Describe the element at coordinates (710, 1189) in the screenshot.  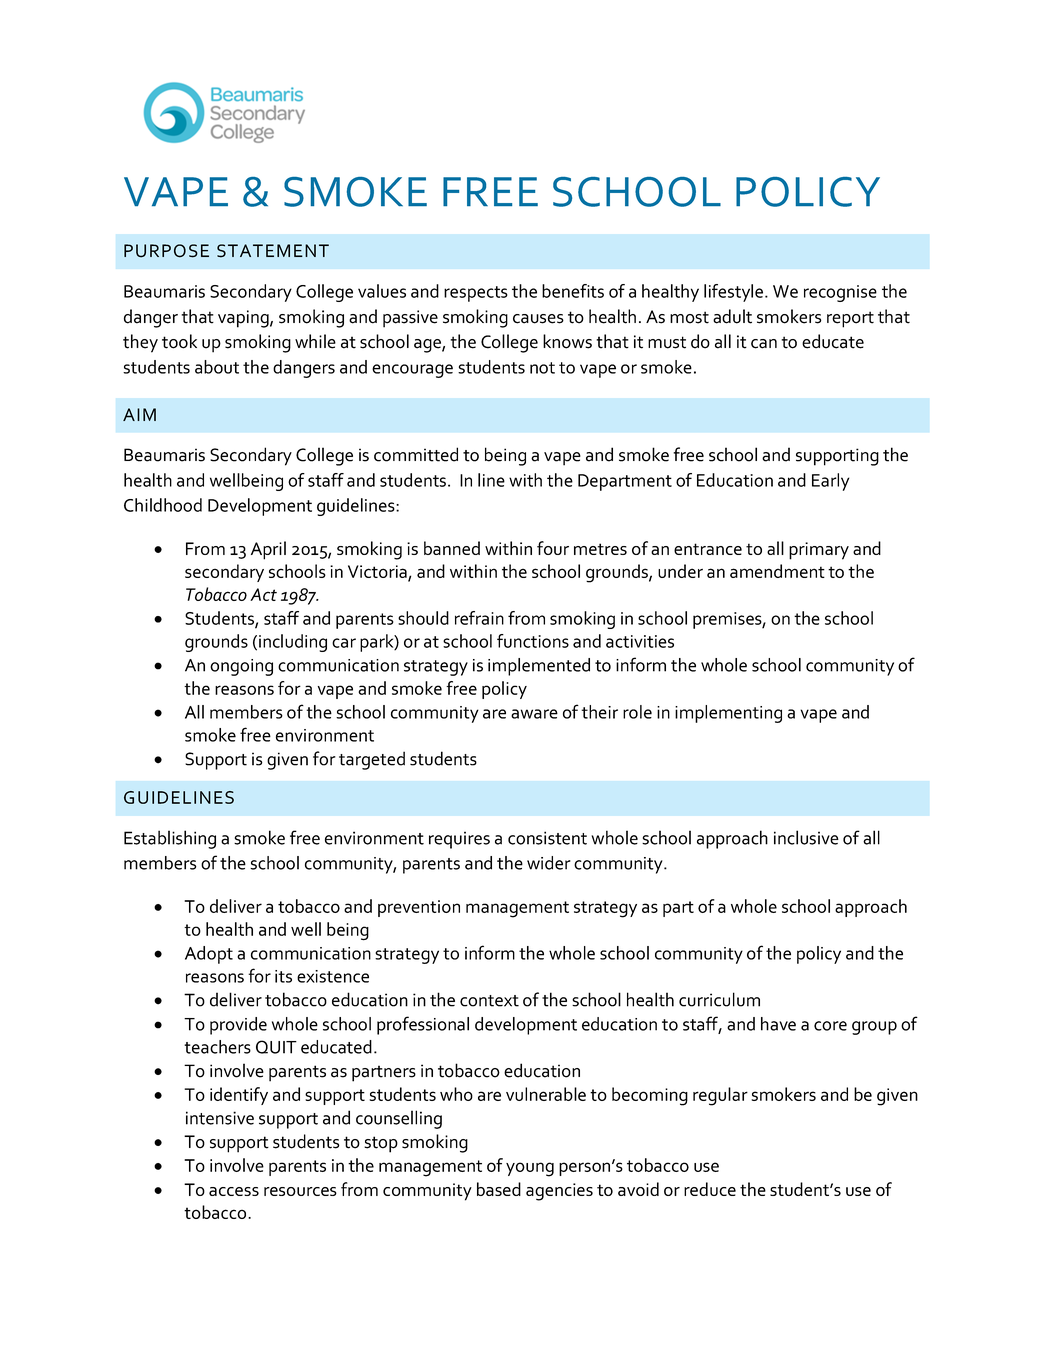
I see `reduce` at that location.
